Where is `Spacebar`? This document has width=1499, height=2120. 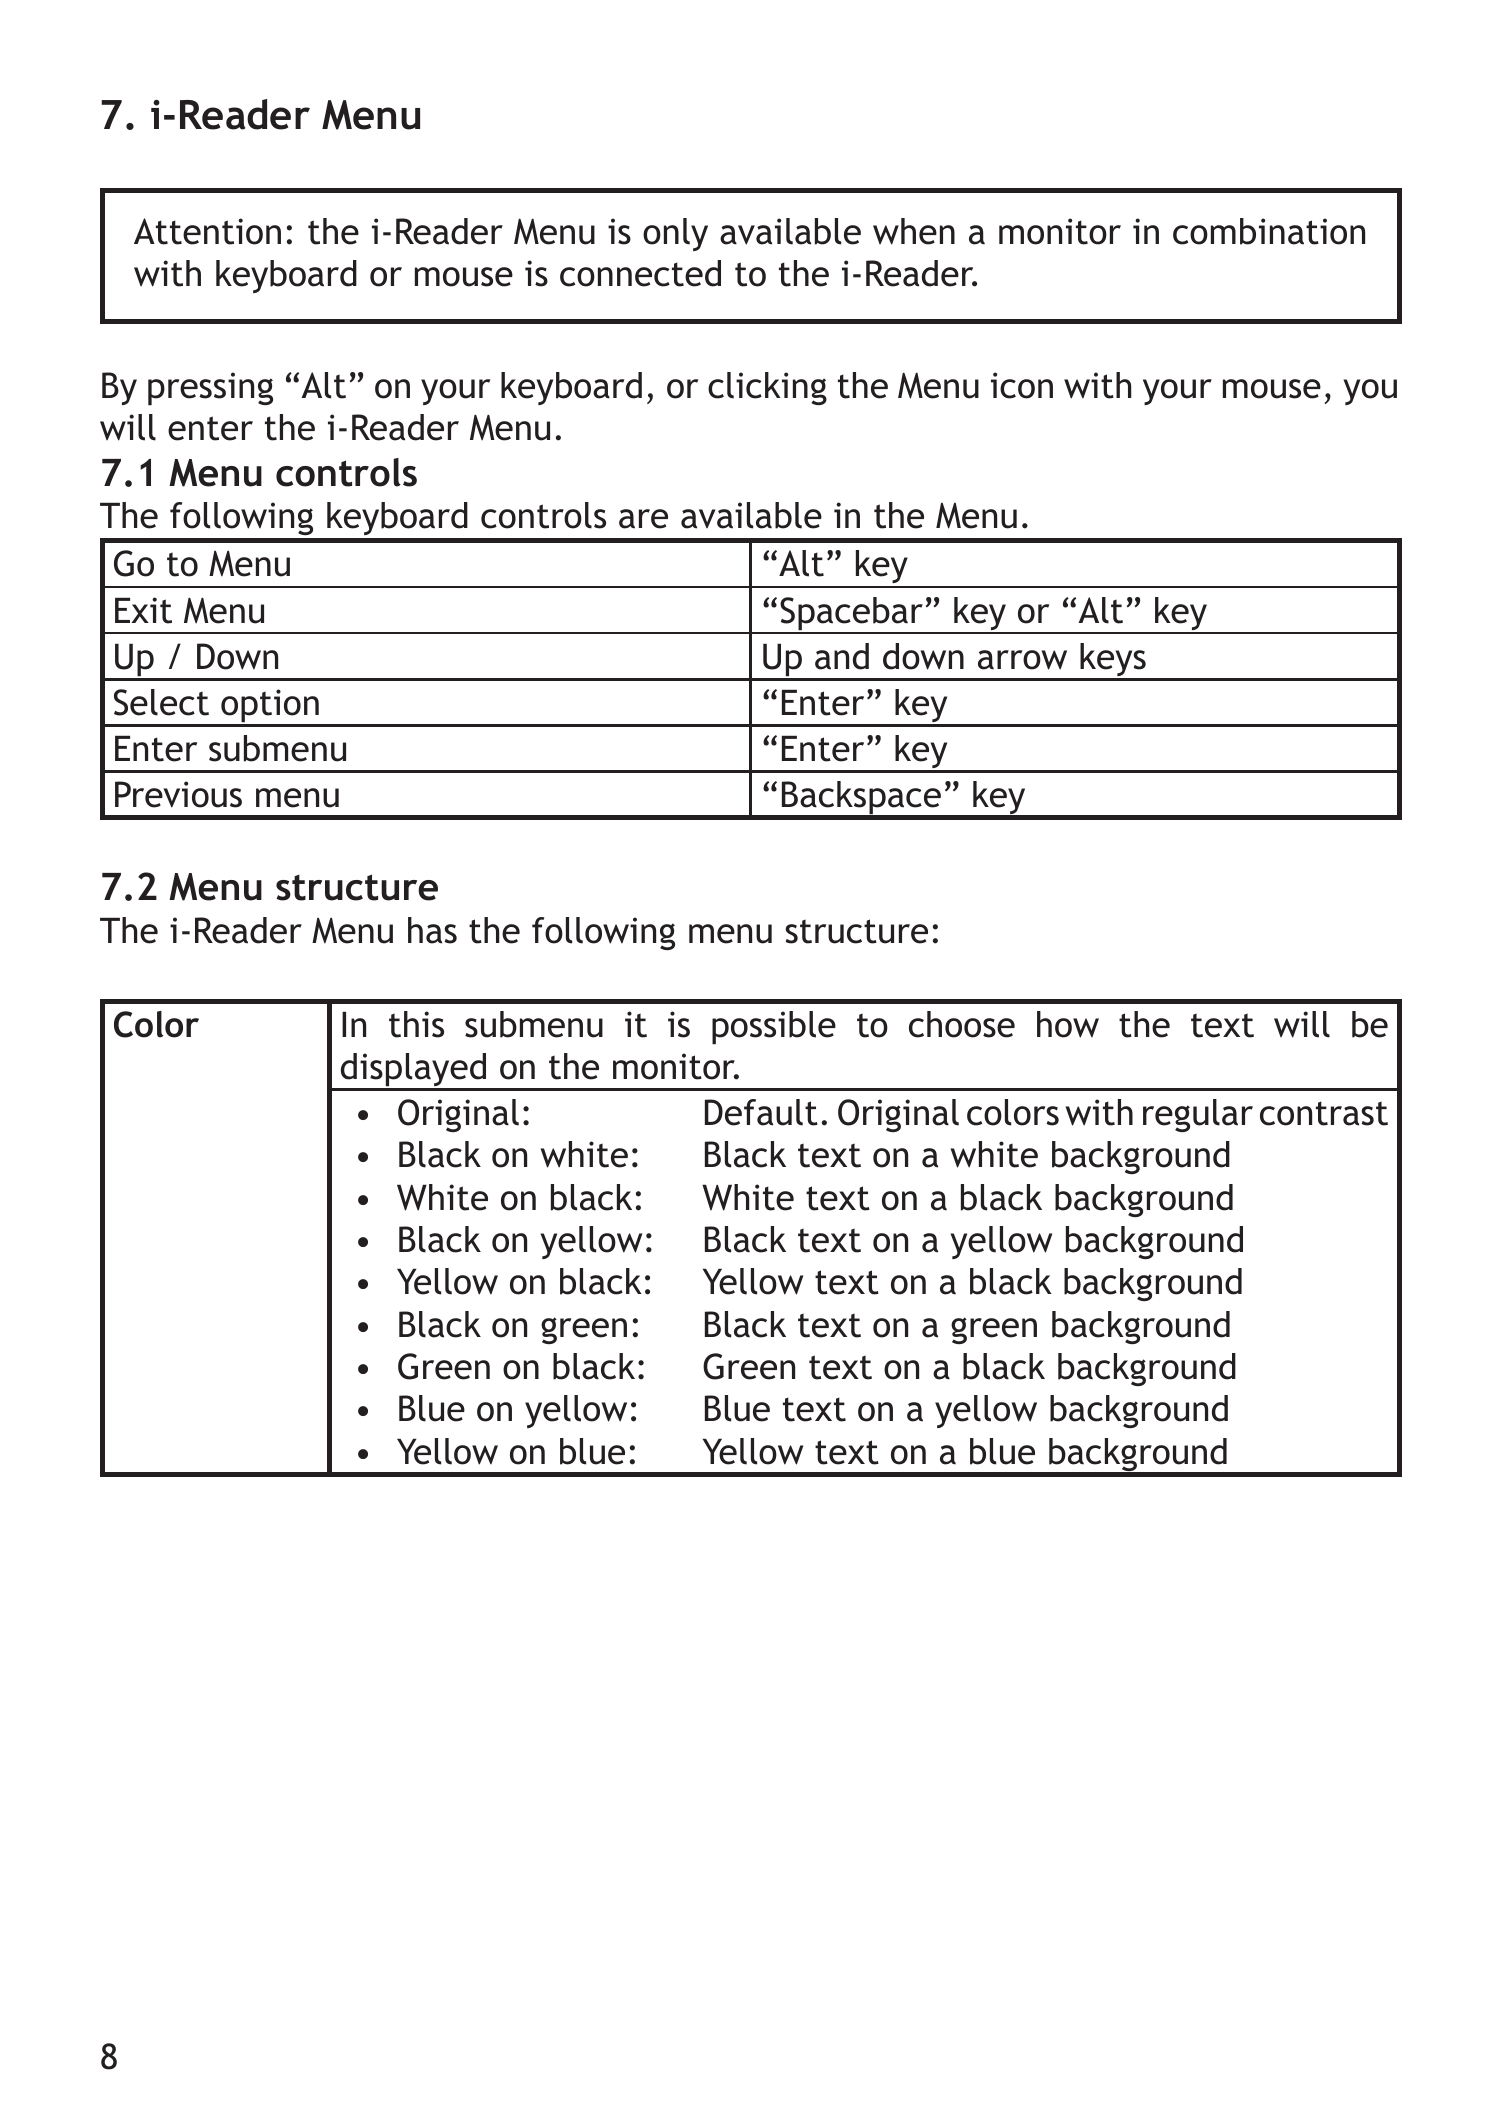 Spacebar is located at coordinates (851, 615).
